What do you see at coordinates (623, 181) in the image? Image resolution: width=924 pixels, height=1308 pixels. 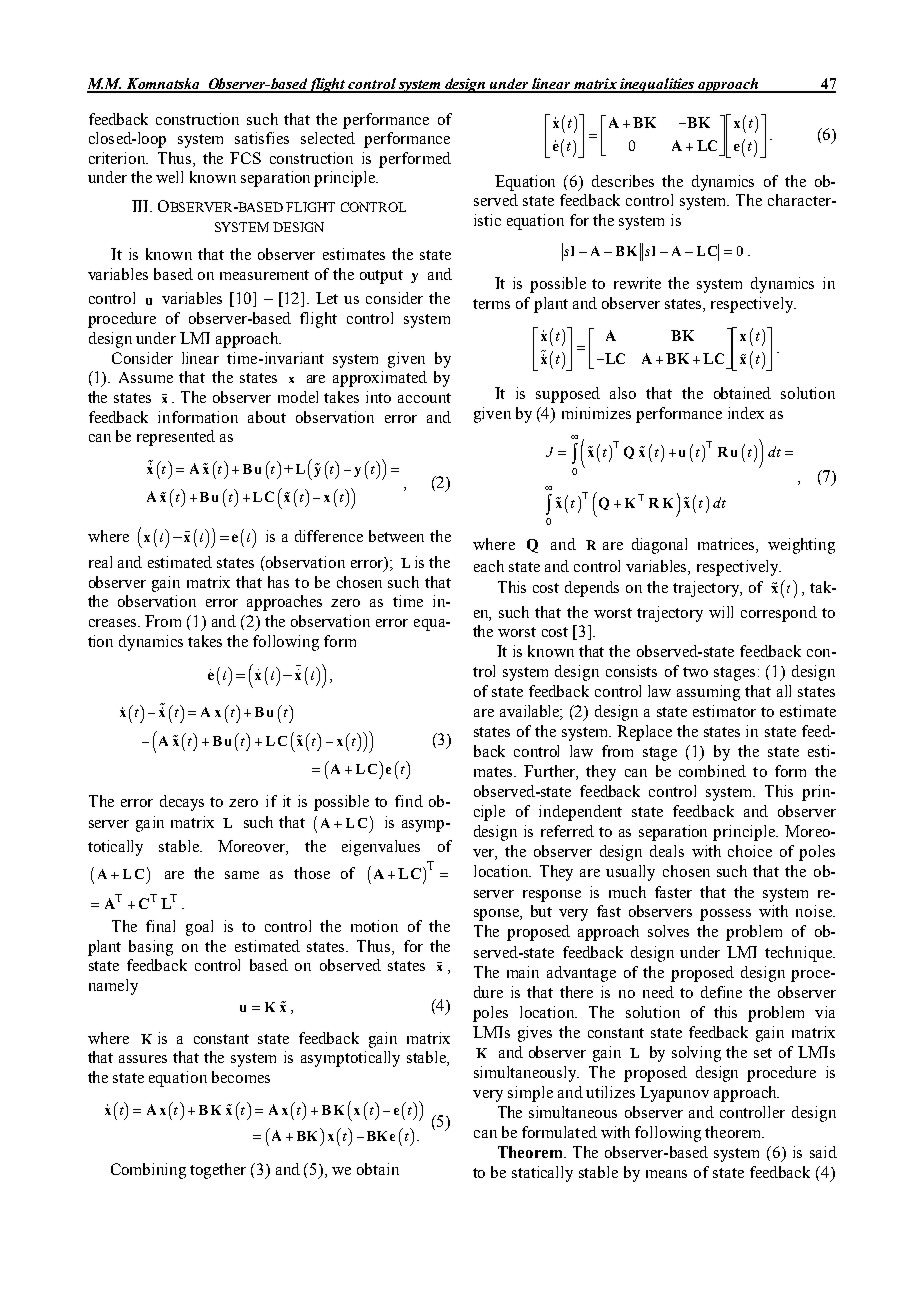 I see `describes` at bounding box center [623, 181].
